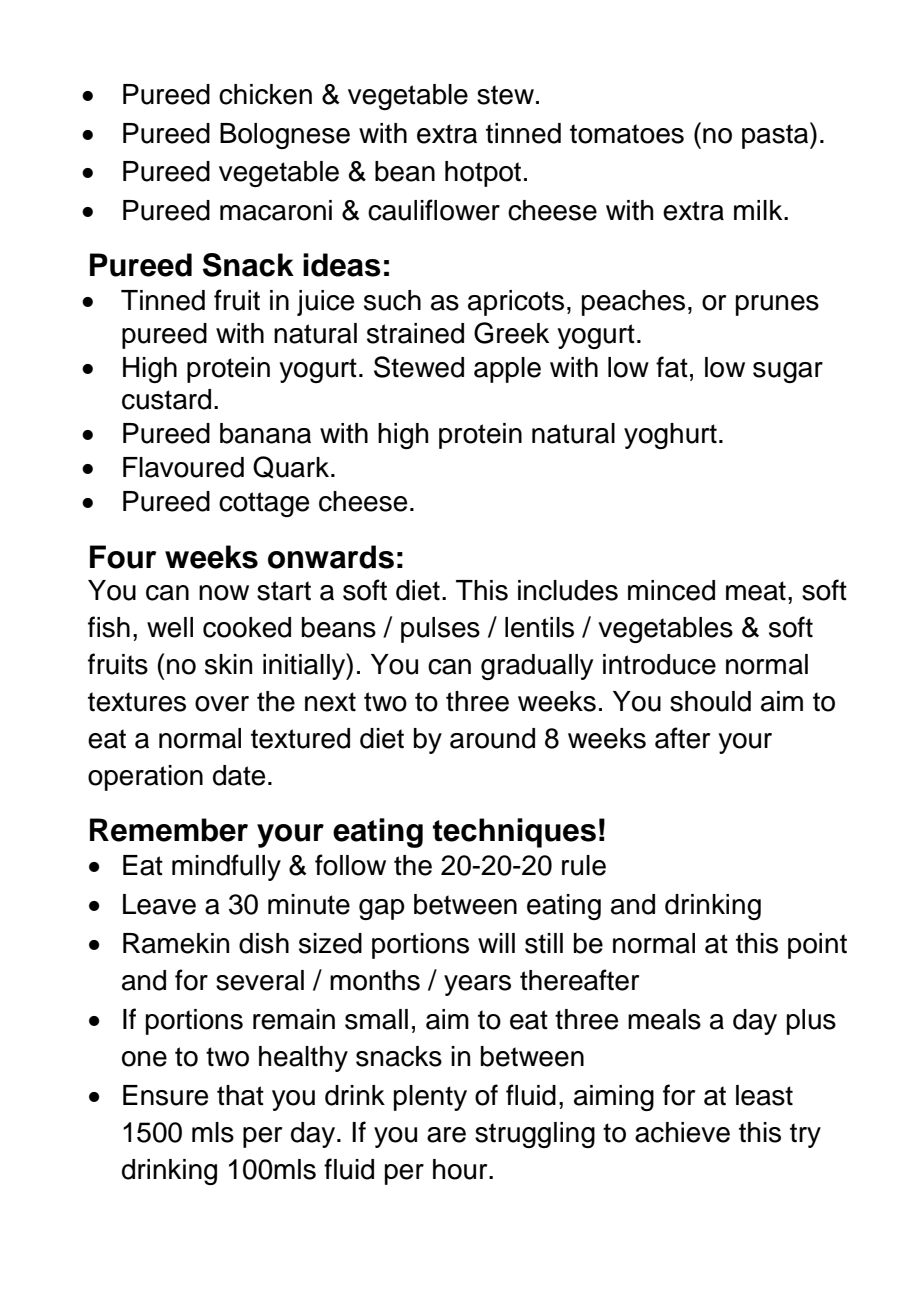 This image has height=1308, width=924. I want to click on Ensure, so click(165, 1095).
